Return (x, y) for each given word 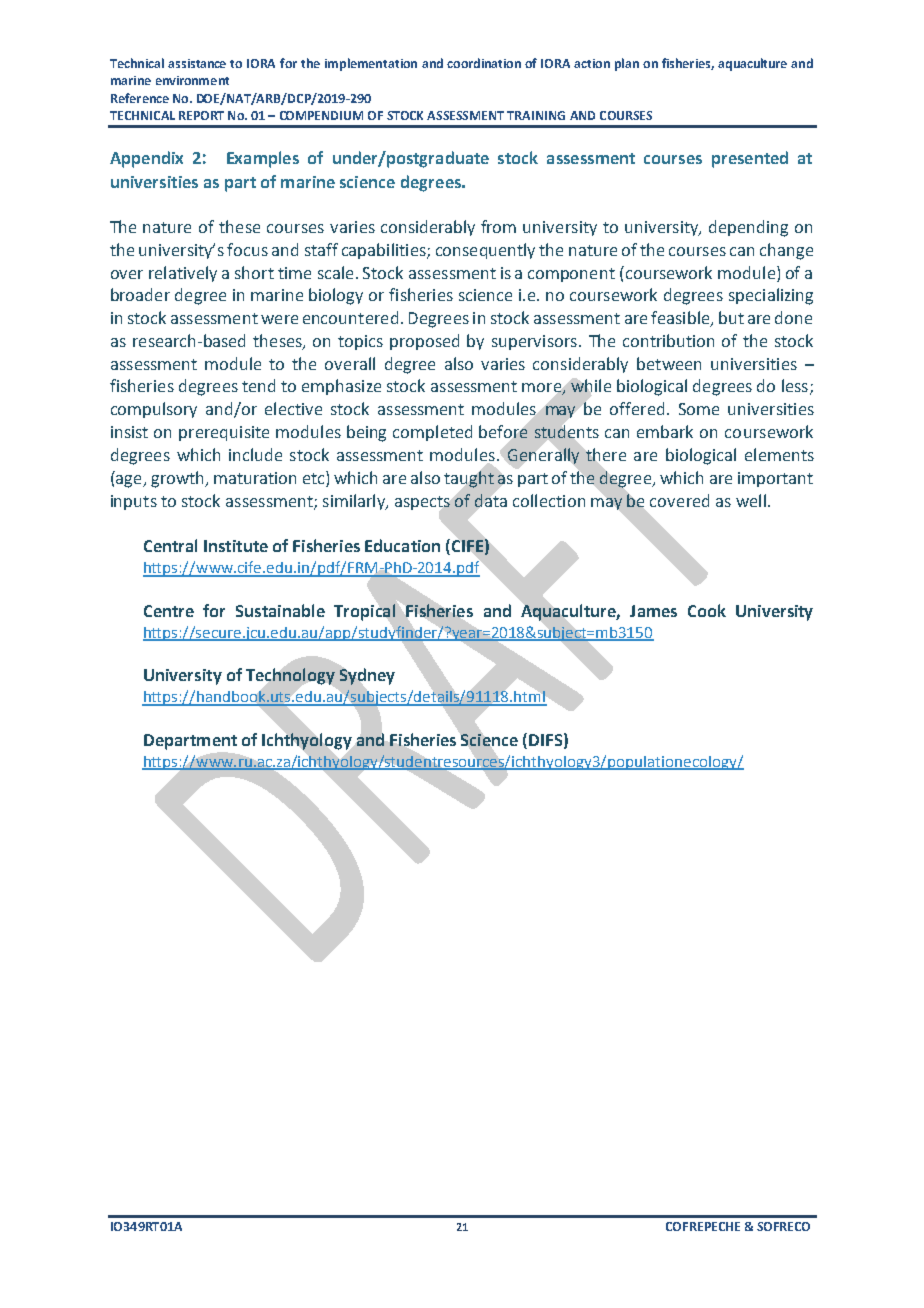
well (751, 500)
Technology (290, 676)
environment (192, 80)
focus (247, 249)
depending (748, 228)
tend (258, 385)
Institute (236, 546)
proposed (424, 342)
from (498, 226)
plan (627, 64)
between (669, 363)
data (491, 500)
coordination (484, 63)
